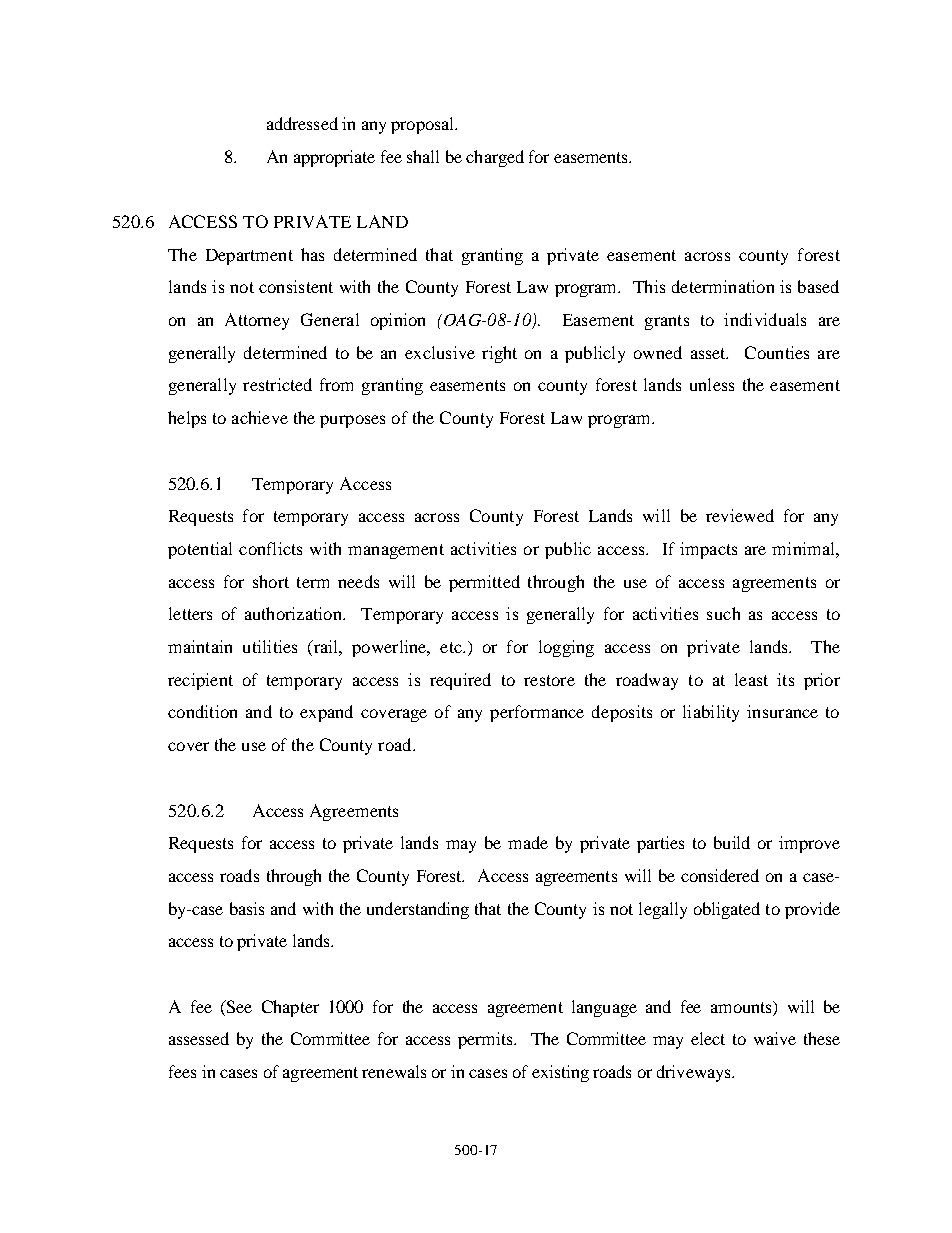 The image size is (952, 1233). I want to click on waive, so click(775, 1038).
